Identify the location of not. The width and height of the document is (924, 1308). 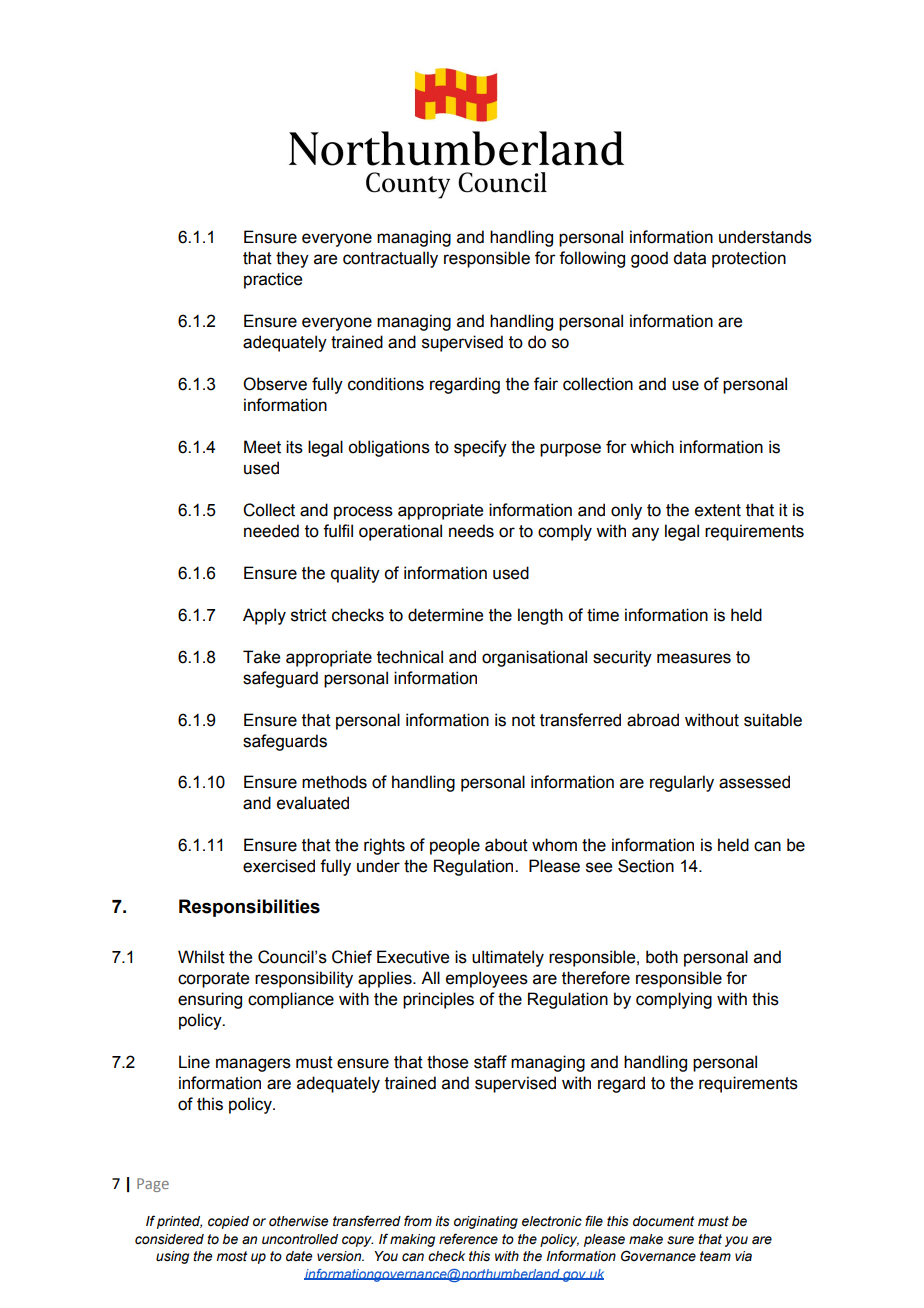
(523, 720).
